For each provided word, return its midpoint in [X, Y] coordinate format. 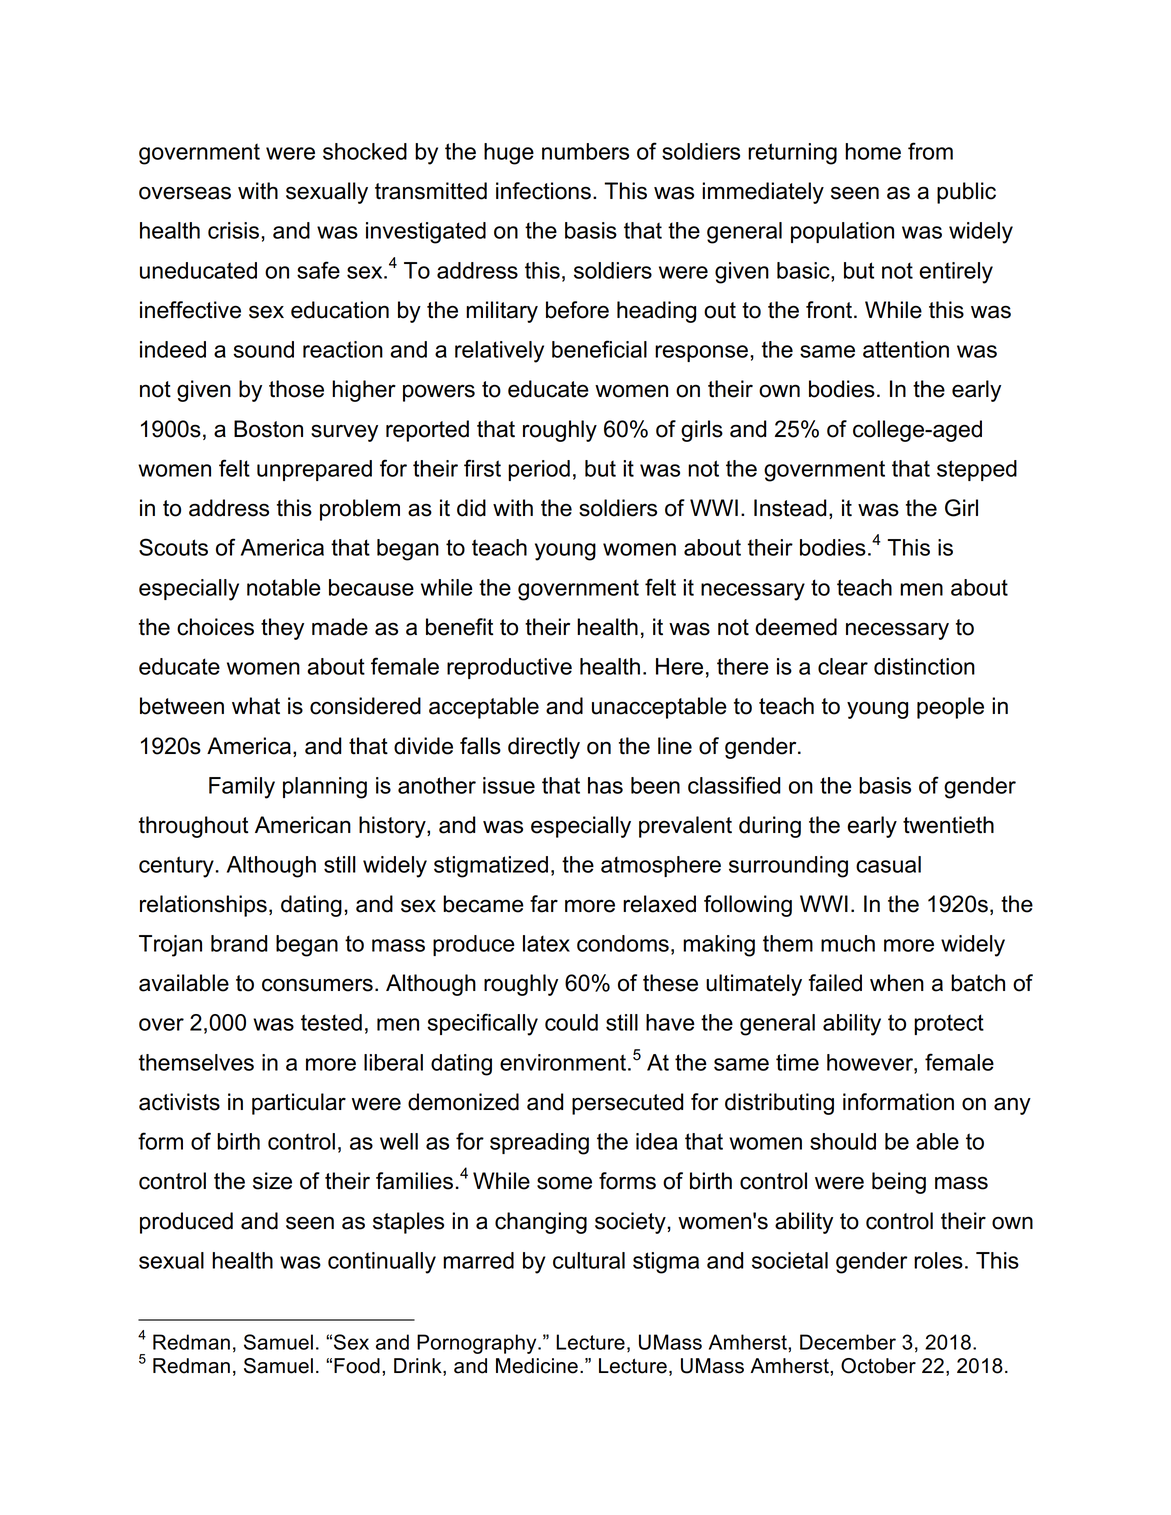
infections [543, 191]
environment [564, 1062]
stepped [977, 470]
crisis [233, 230]
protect [949, 1024]
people [950, 708]
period [539, 470]
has [605, 785]
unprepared [314, 470]
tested [331, 1022]
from [930, 151]
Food [357, 1366]
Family [242, 788]
